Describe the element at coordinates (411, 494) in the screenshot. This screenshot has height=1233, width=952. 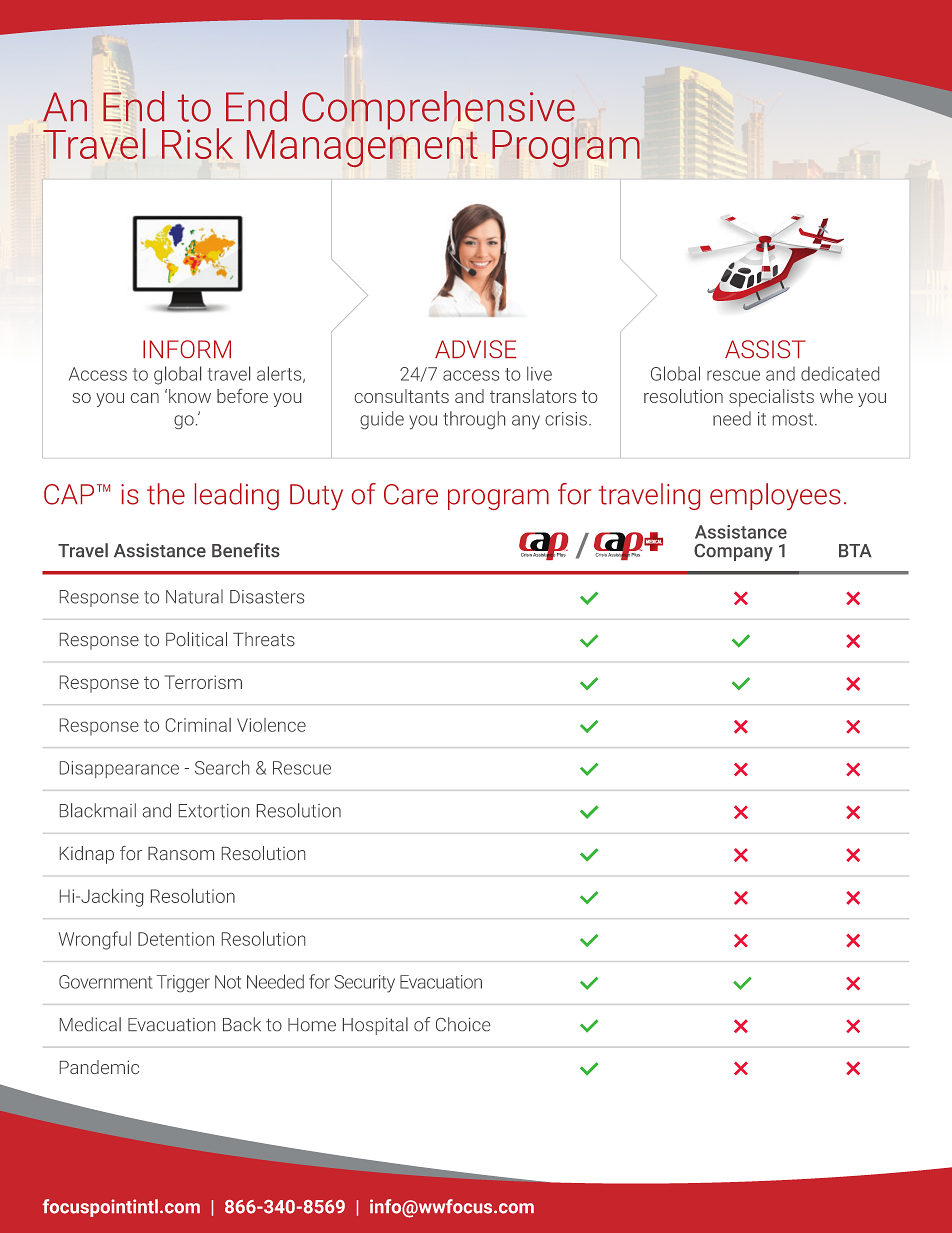
I see `Care` at that location.
